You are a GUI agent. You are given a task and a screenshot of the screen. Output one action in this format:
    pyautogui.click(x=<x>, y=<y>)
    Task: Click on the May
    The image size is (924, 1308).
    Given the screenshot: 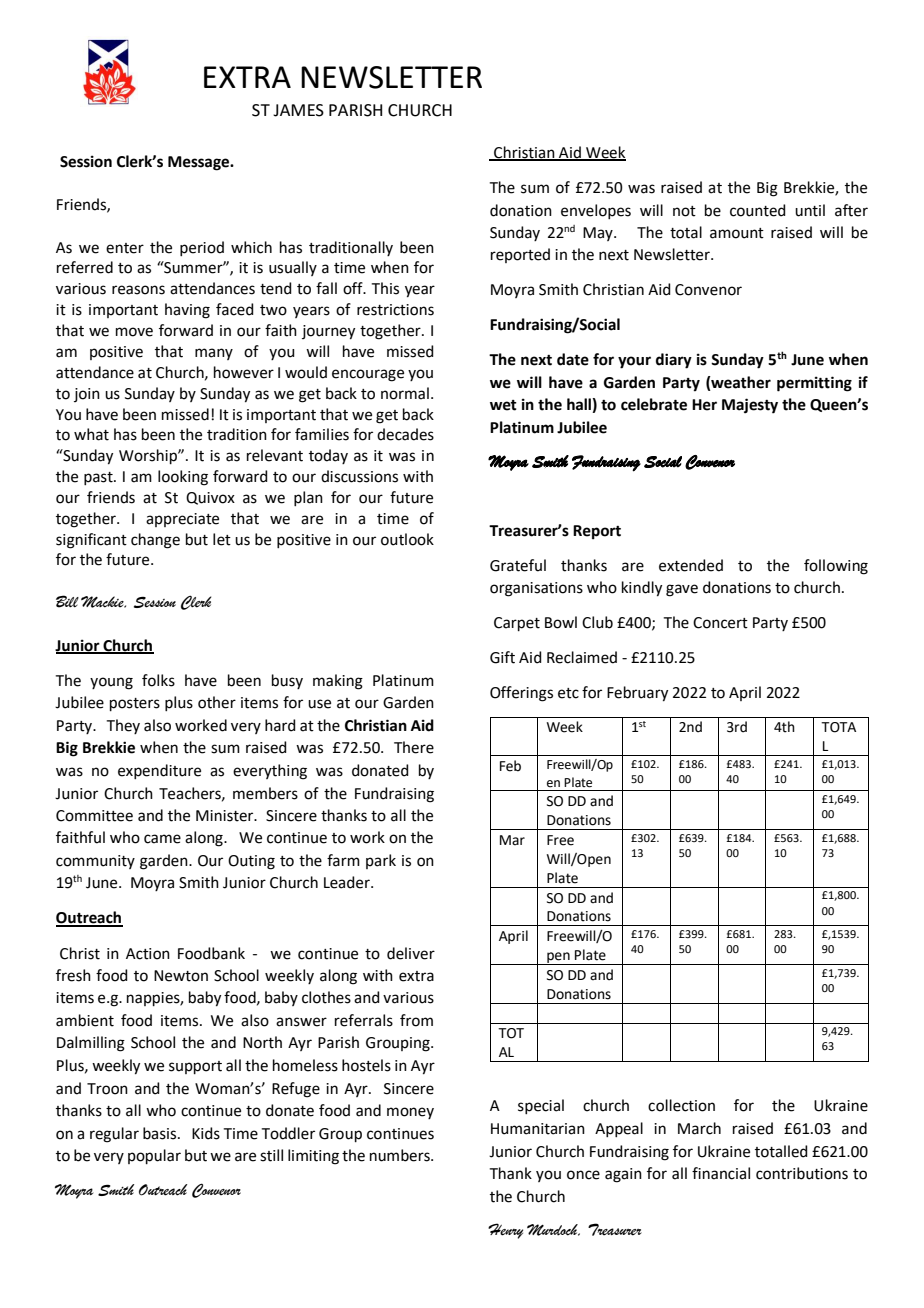 What is the action you would take?
    pyautogui.click(x=599, y=234)
